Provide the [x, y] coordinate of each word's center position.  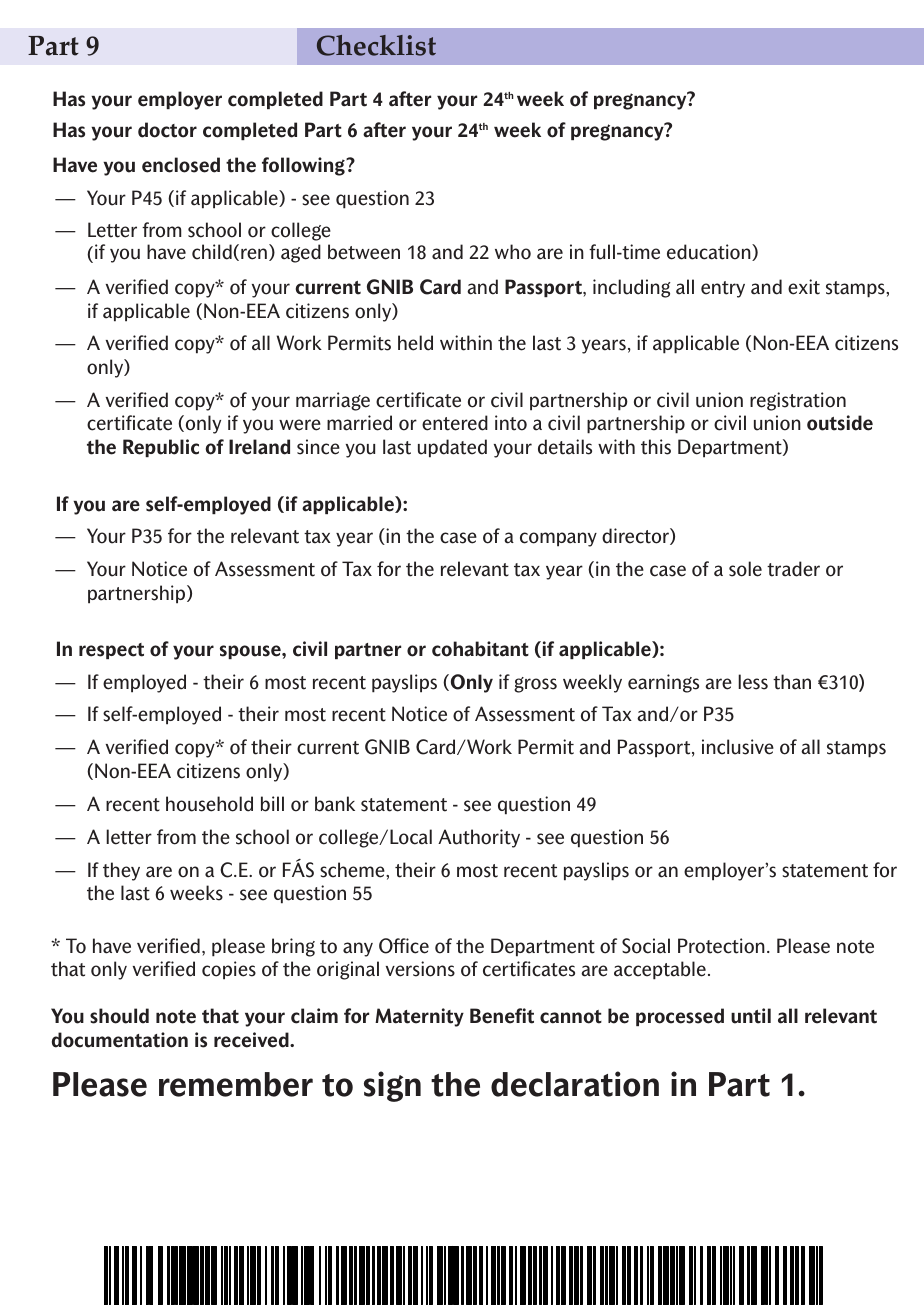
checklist [376, 45]
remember [236, 1084]
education [710, 252]
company [558, 539]
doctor [167, 130]
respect [111, 651]
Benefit [502, 1016]
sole [745, 569]
